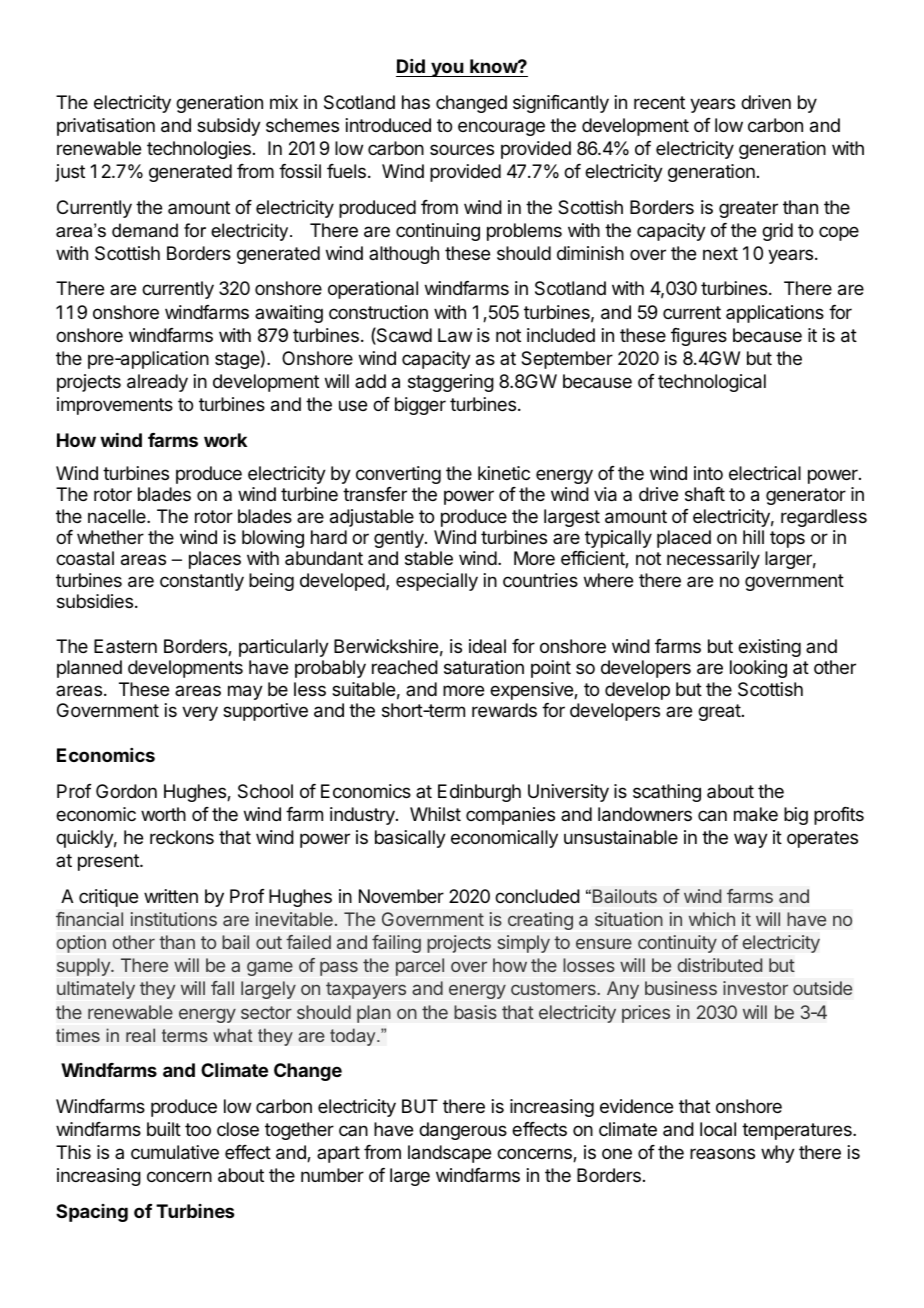 This document has width=924, height=1308. Describe the element at coordinates (106, 127) in the document. I see `privatisation` at that location.
